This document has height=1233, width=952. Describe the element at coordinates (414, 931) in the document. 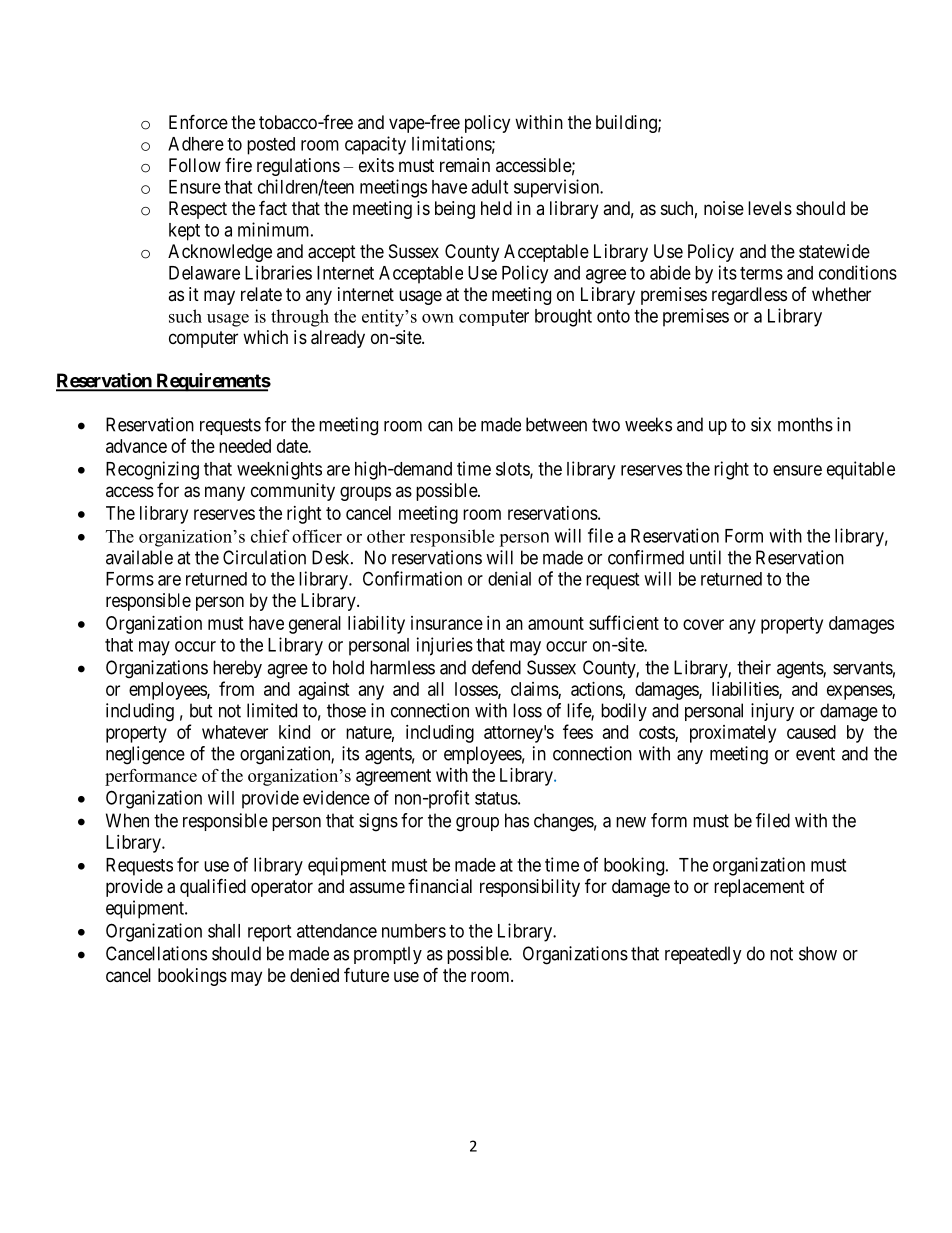

I see `numbers` at that location.
